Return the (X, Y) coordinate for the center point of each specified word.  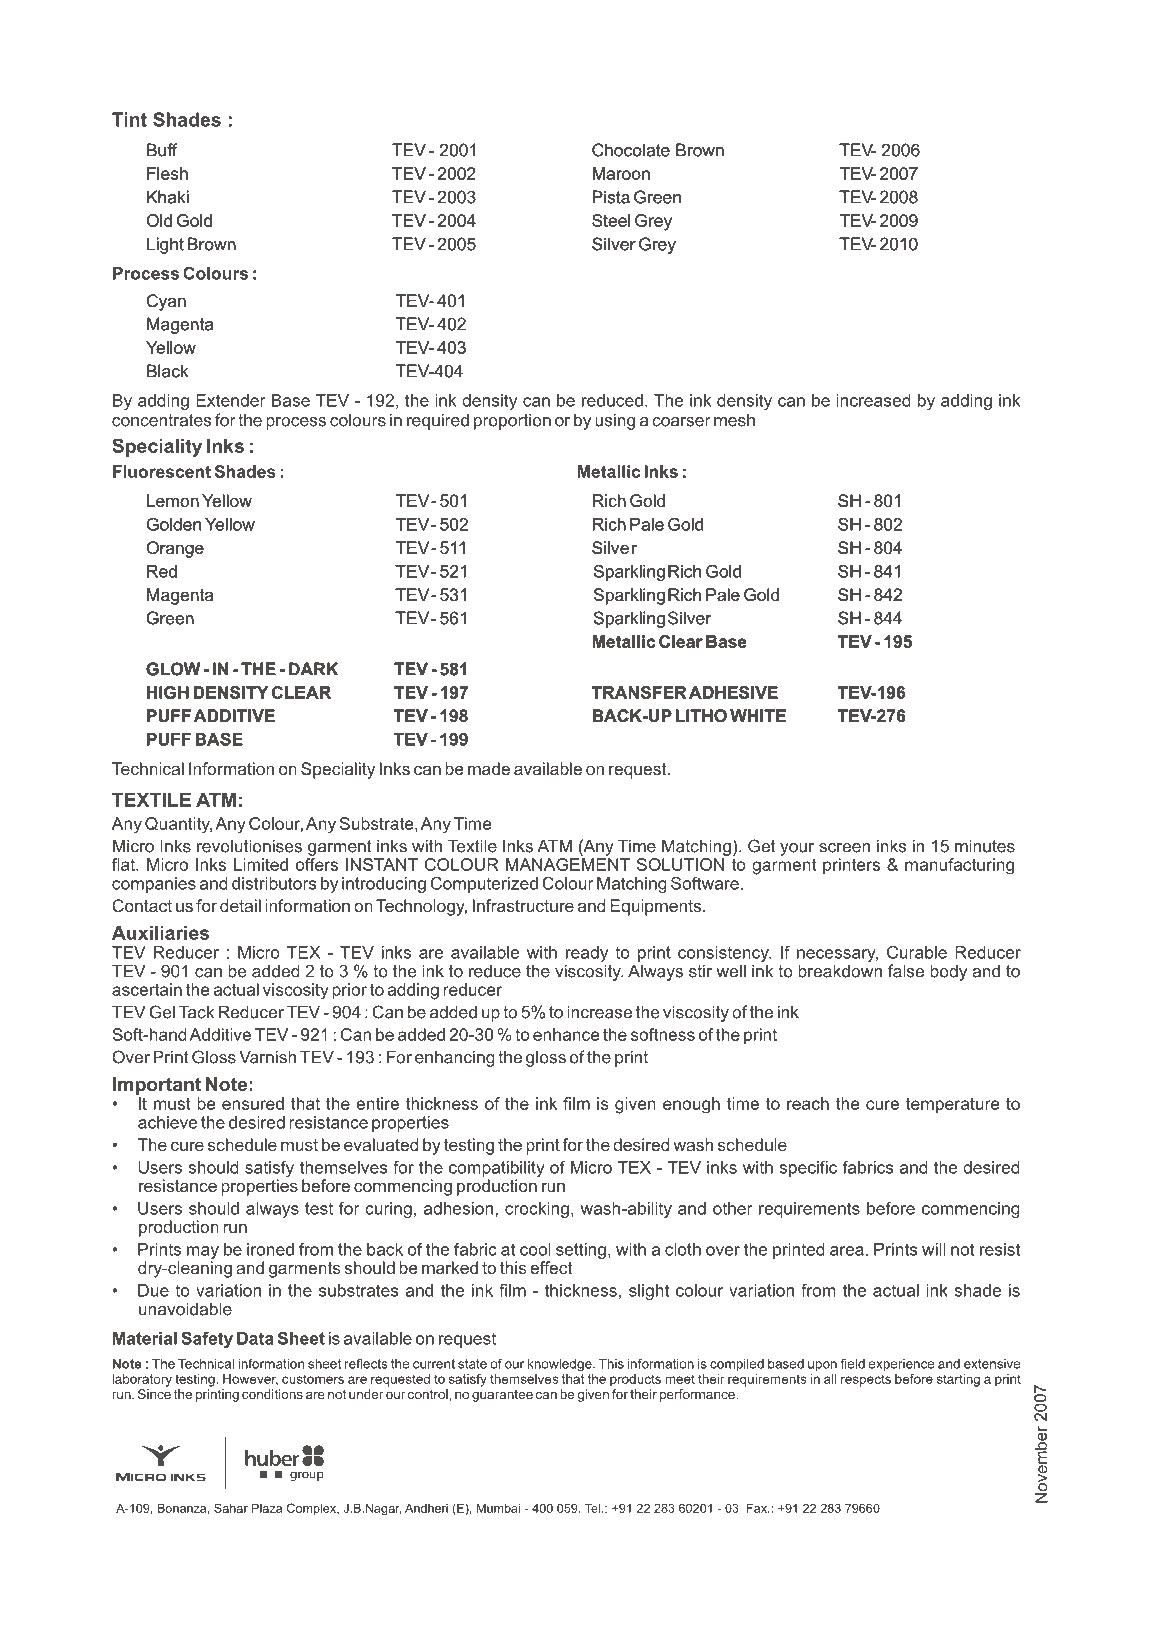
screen (844, 848)
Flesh (167, 173)
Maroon (621, 173)
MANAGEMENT (568, 863)
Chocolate (631, 150)
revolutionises (249, 846)
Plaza (267, 1508)
